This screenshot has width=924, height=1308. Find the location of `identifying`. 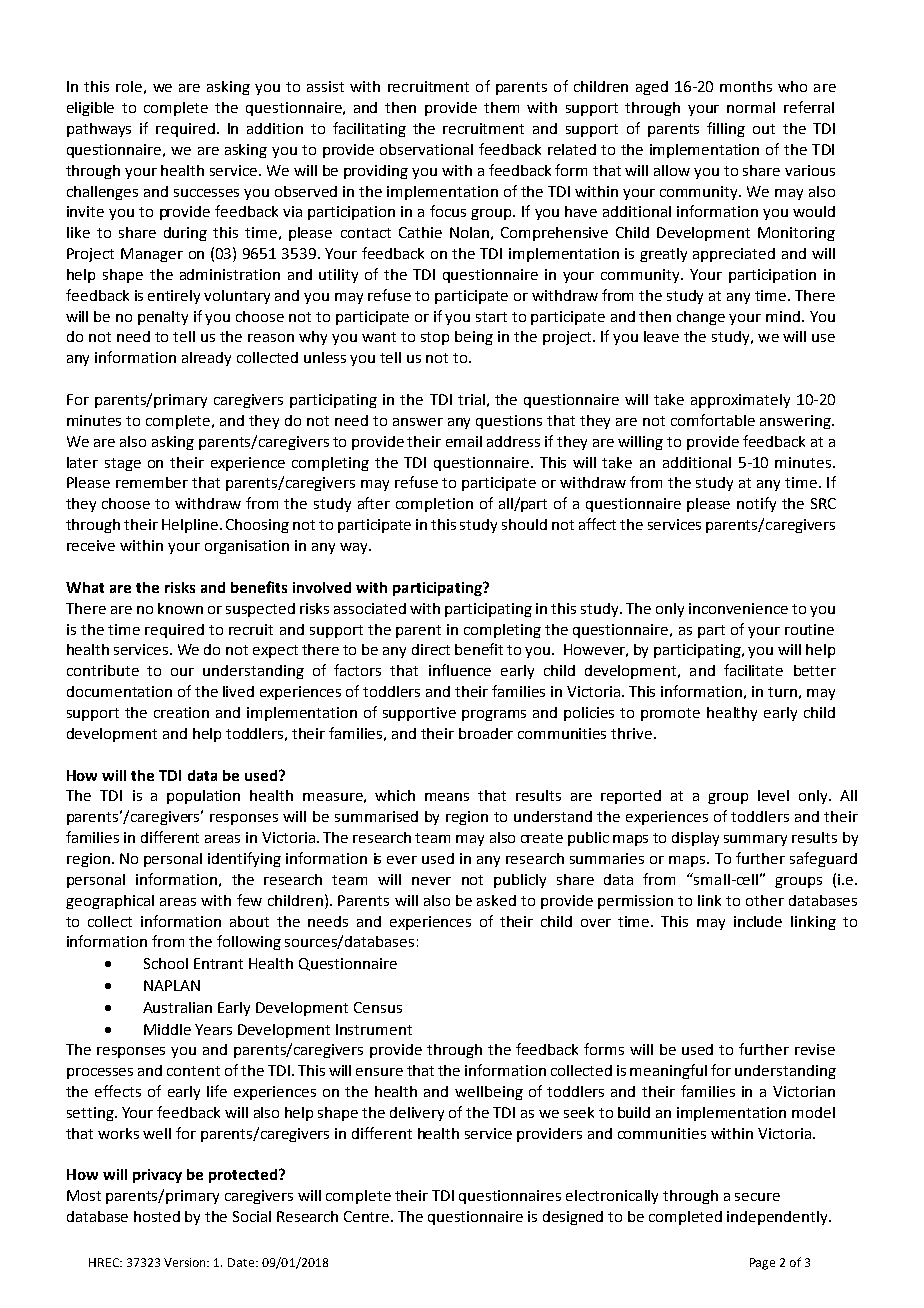

identifying is located at coordinates (244, 859).
